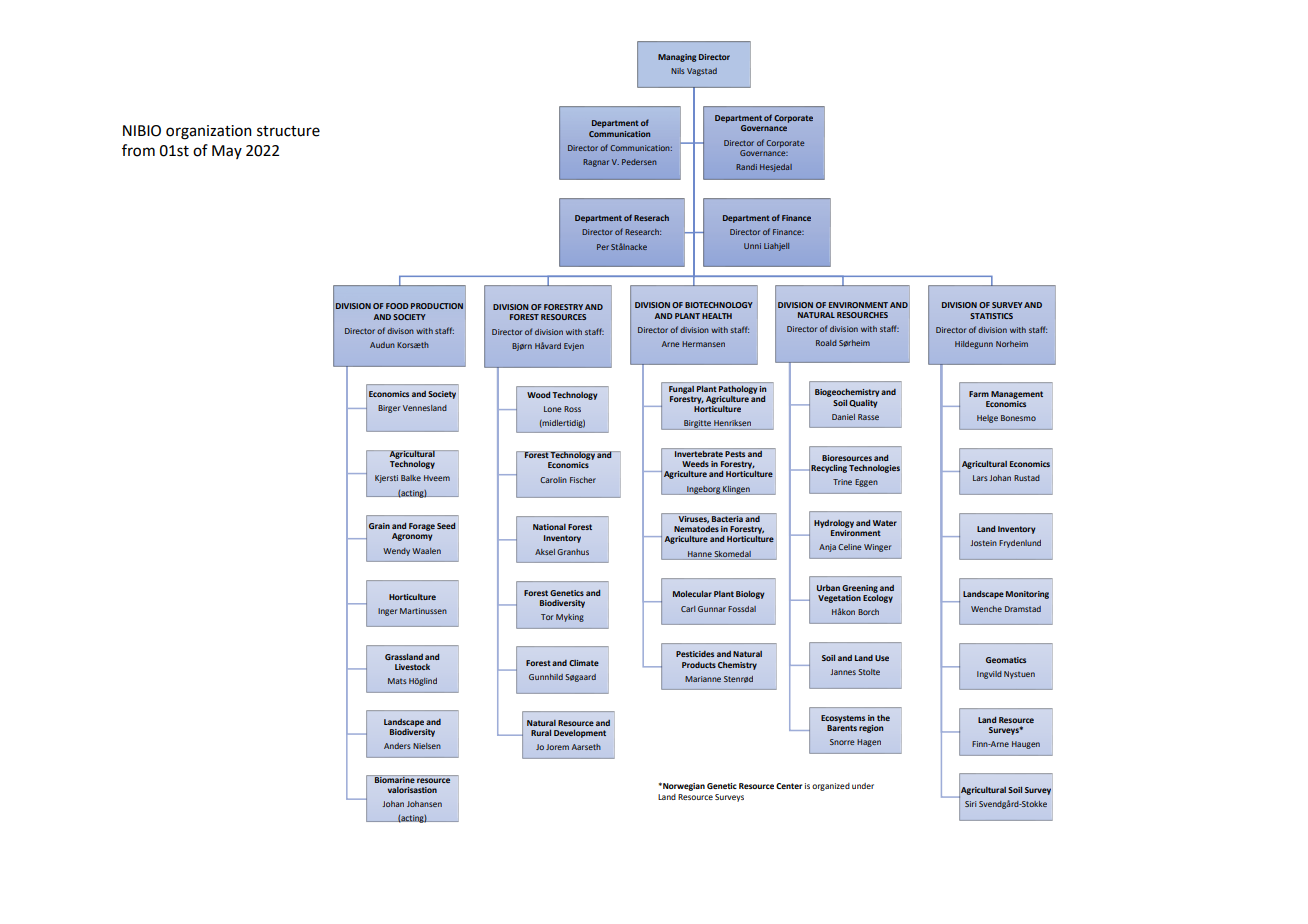 The image size is (1308, 924). Describe the element at coordinates (379, 526) in the screenshot. I see `Grain` at that location.
